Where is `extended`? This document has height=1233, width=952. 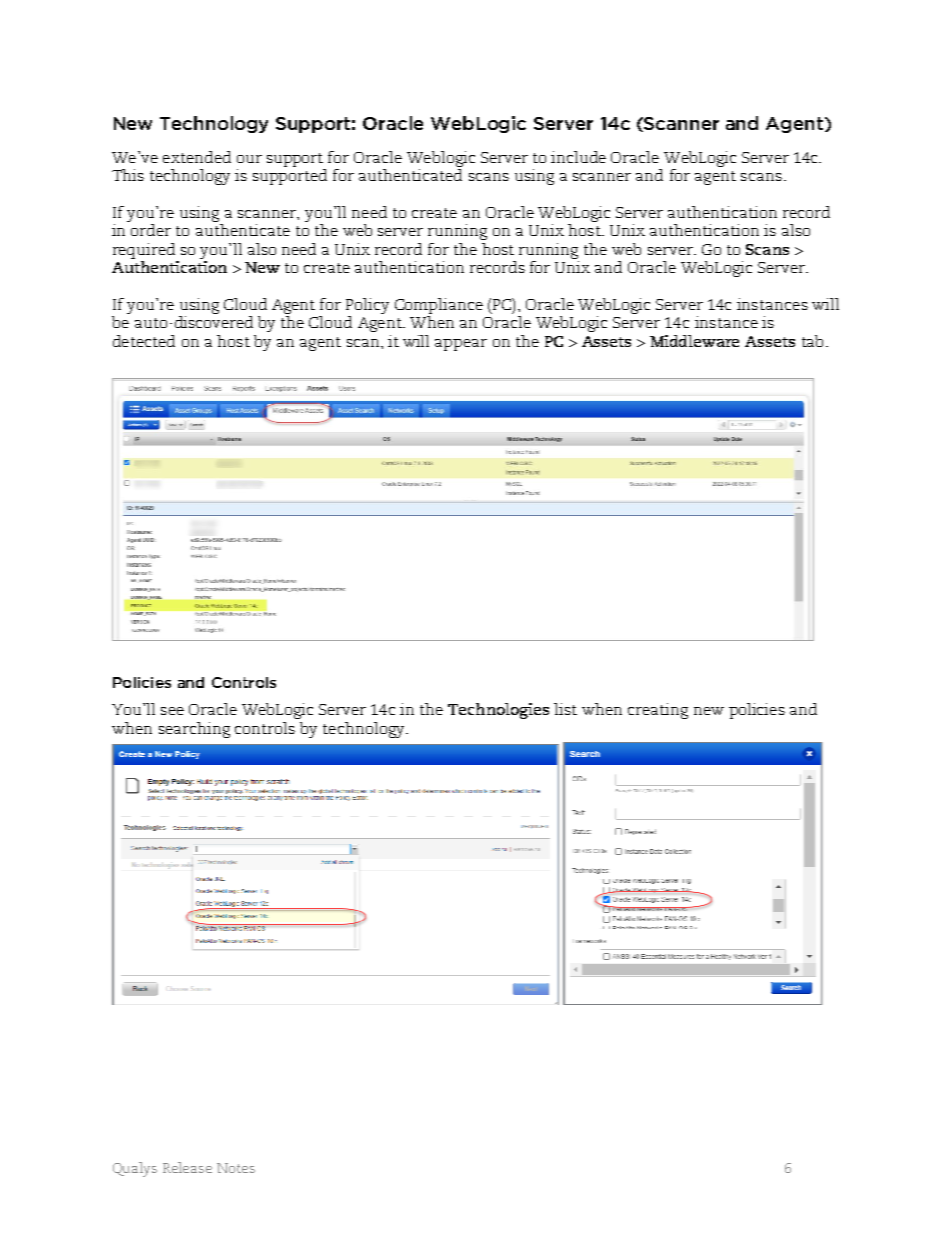 extended is located at coordinates (197, 157).
